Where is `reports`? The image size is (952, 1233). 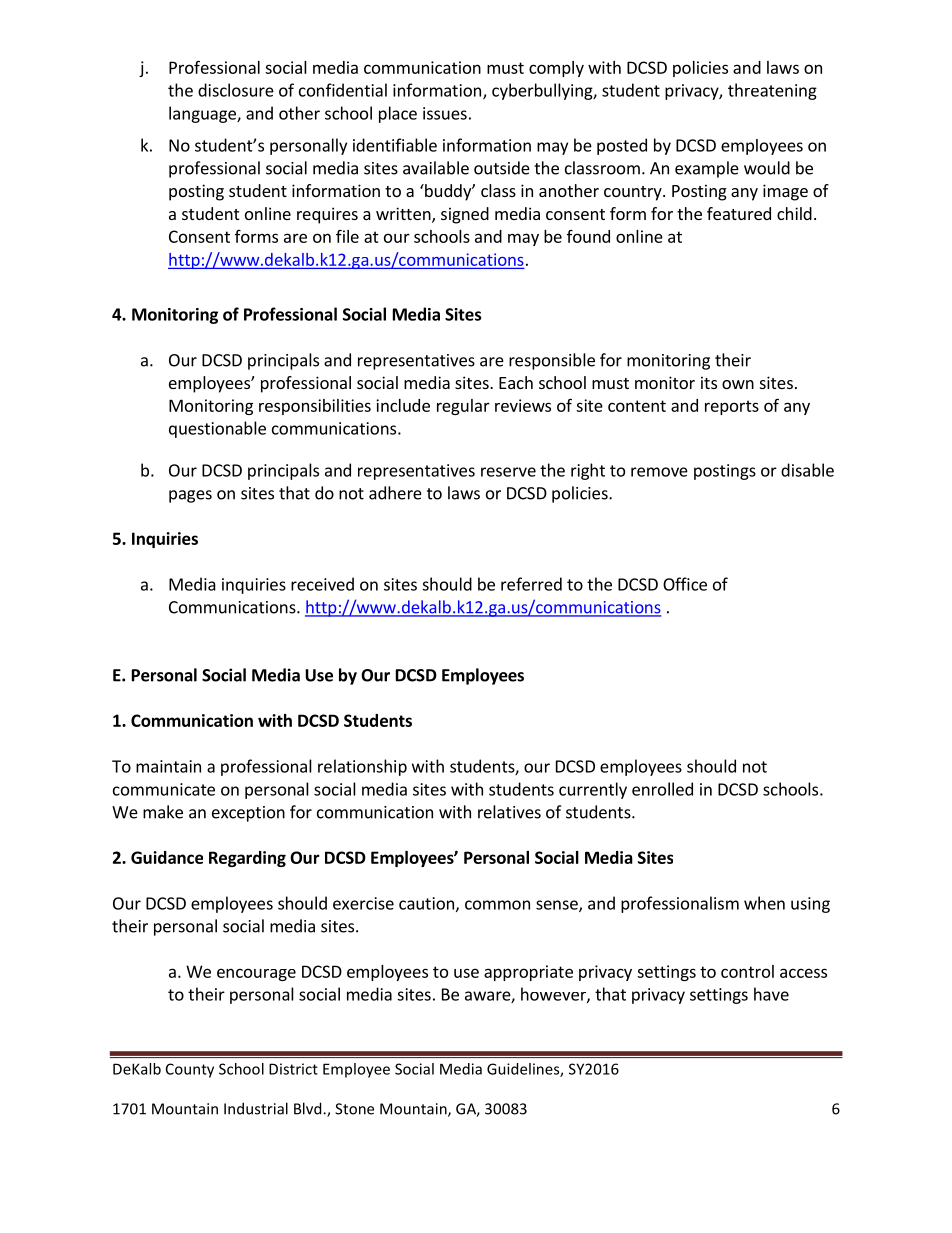
reports is located at coordinates (732, 407).
